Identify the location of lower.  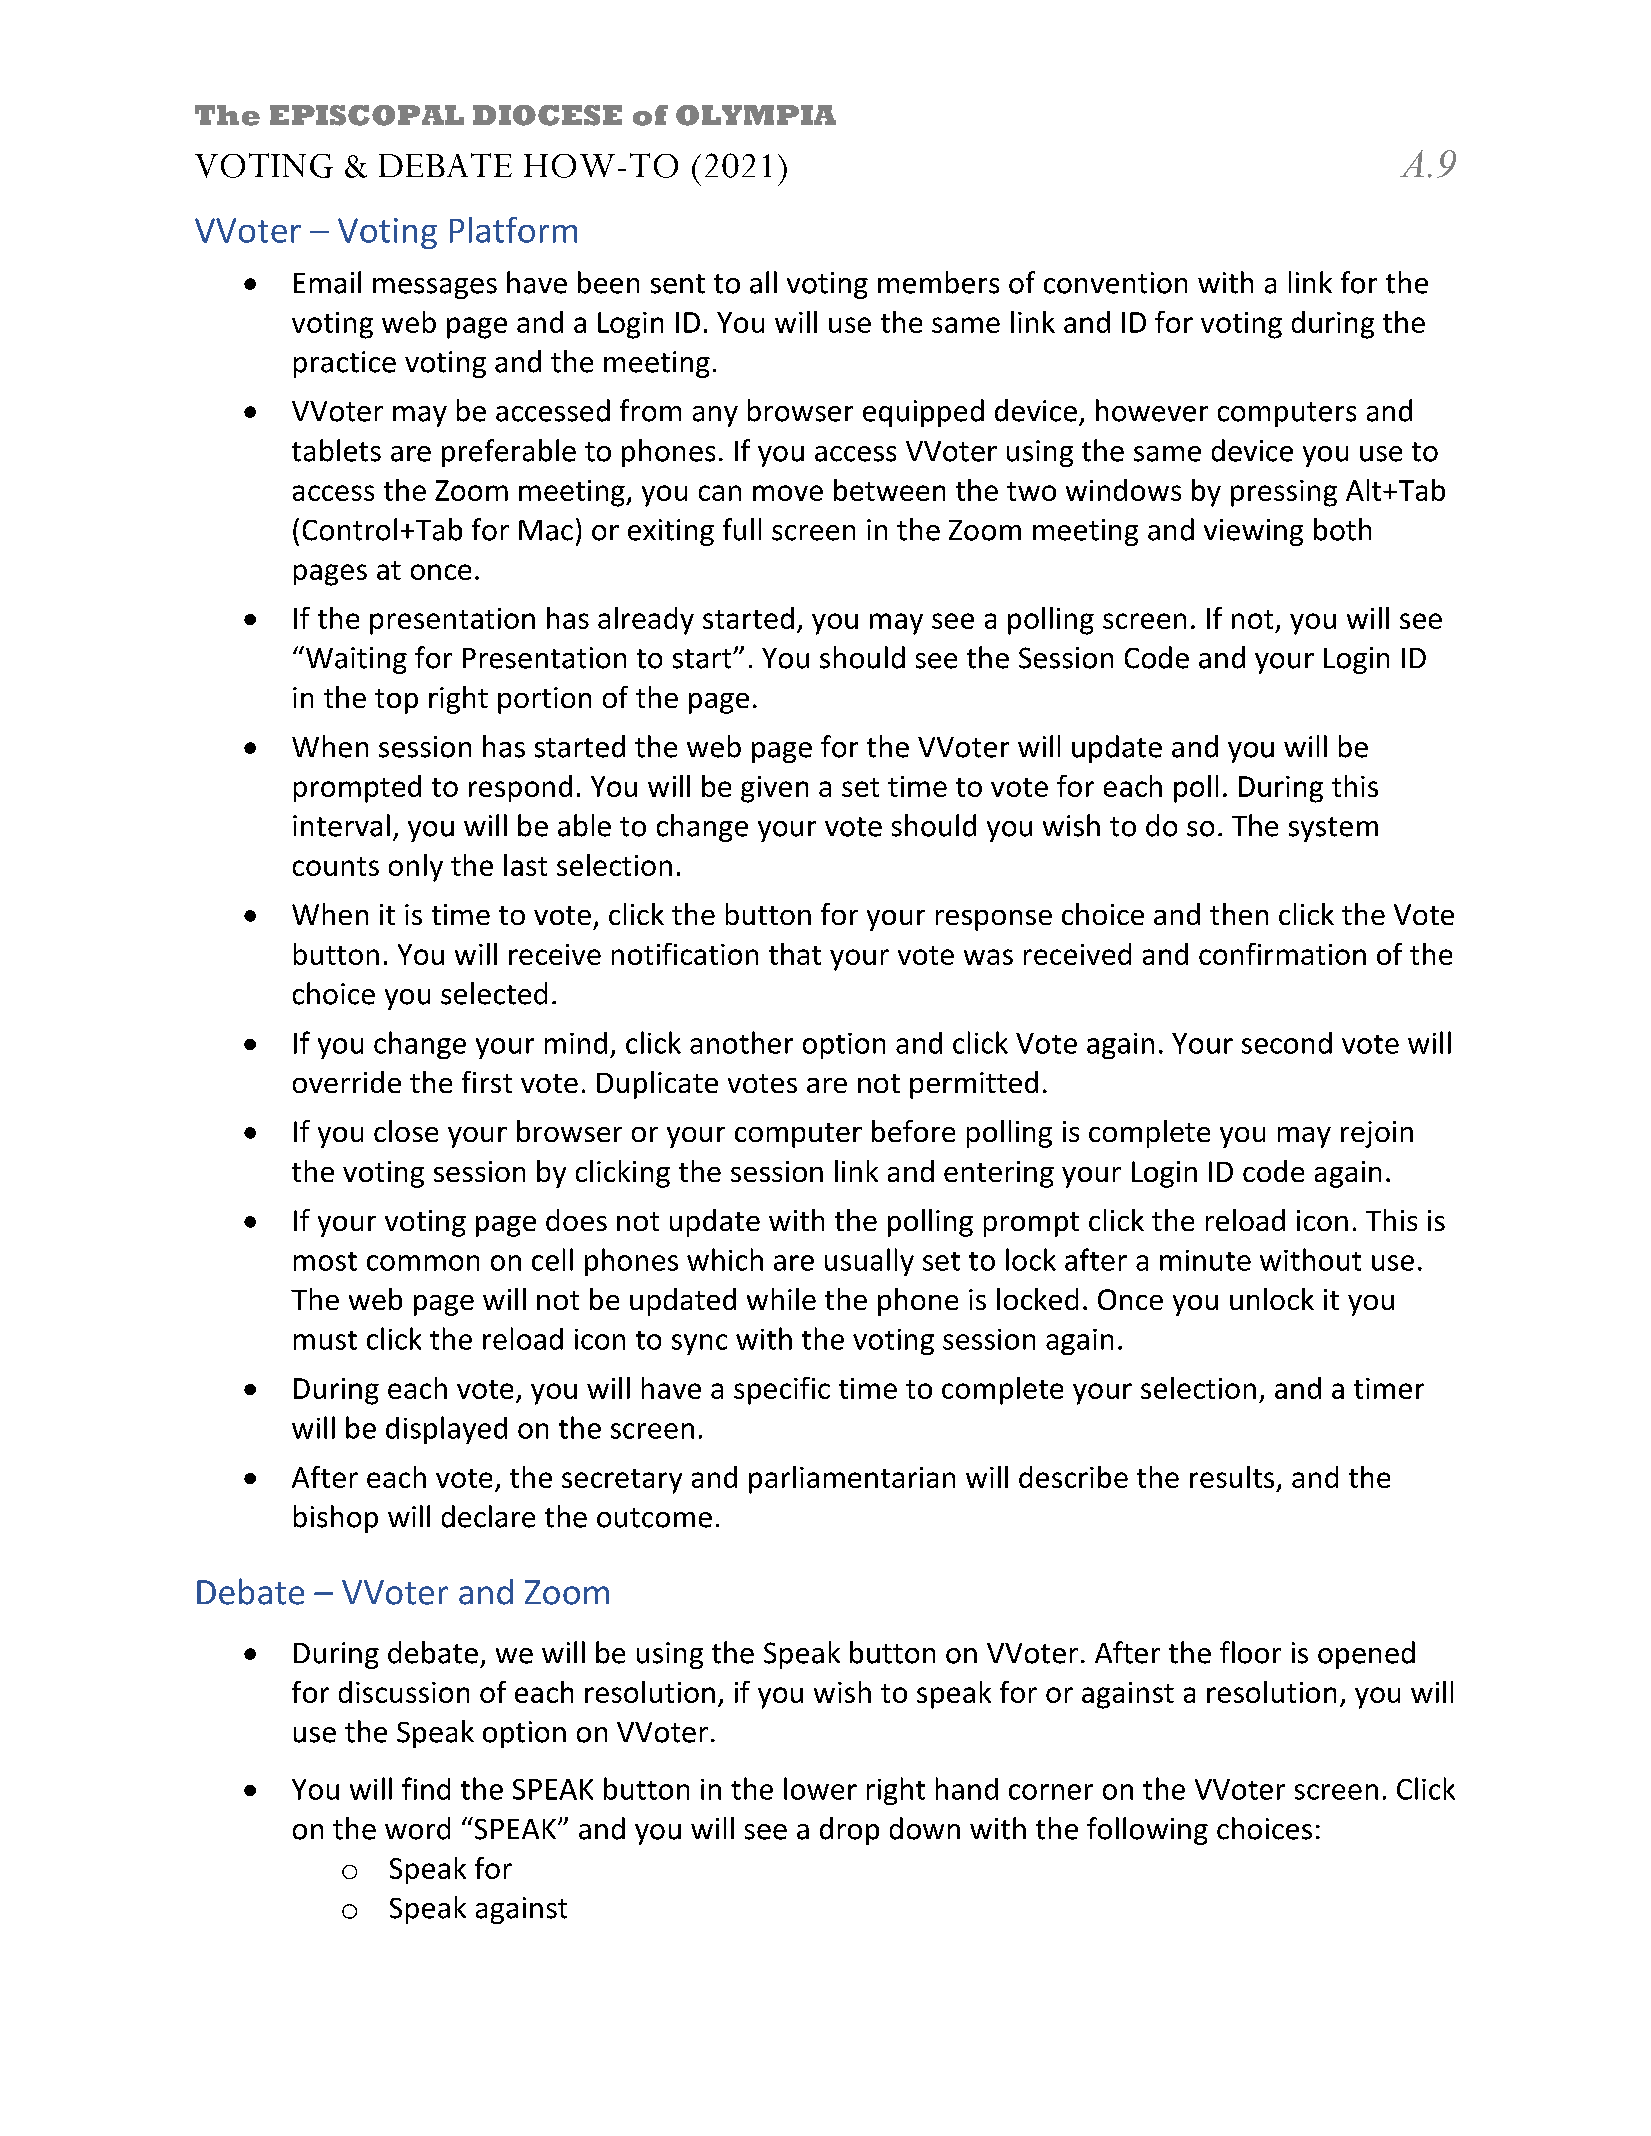
(820, 1788).
